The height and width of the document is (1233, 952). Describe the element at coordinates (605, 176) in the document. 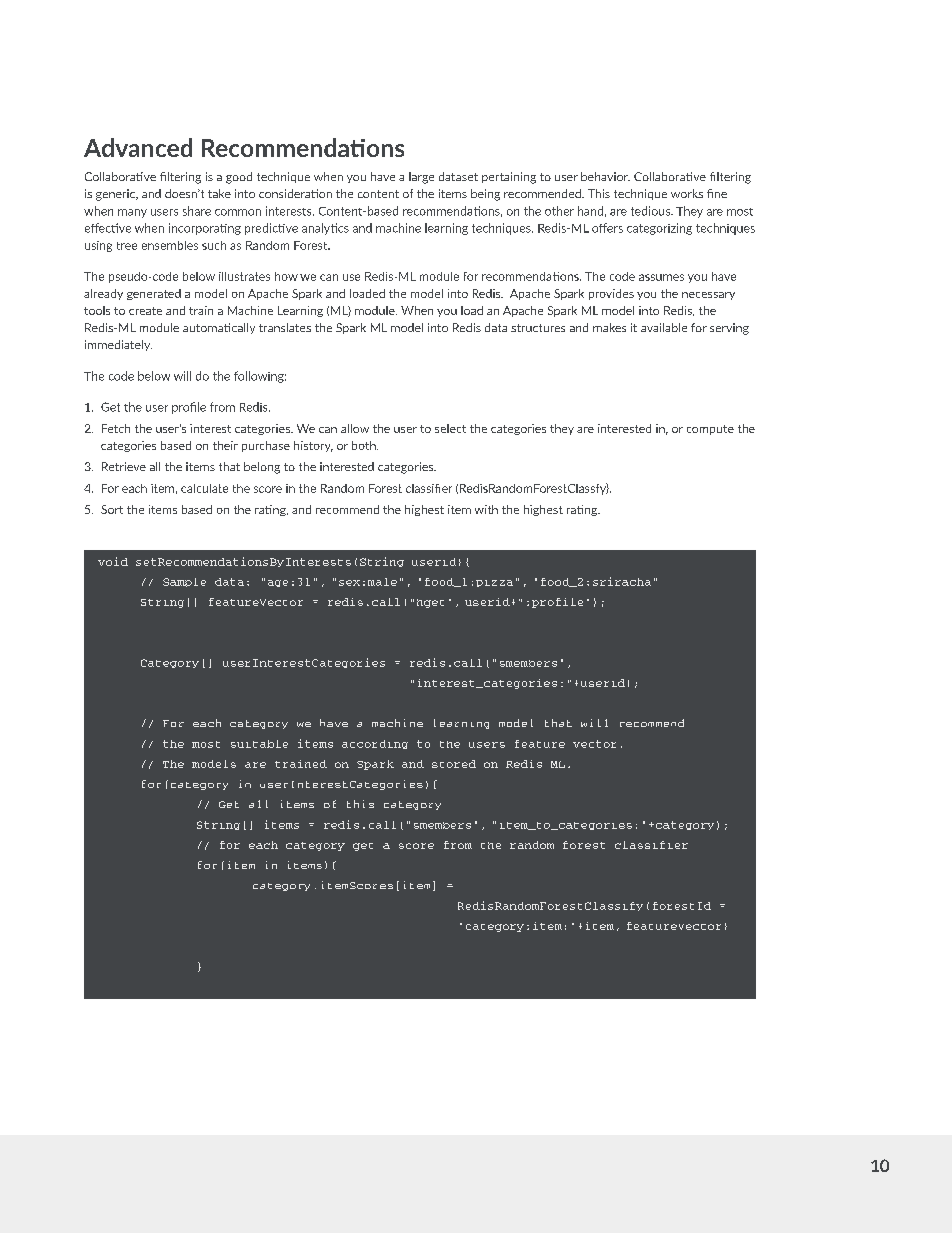

I see `behavior` at that location.
